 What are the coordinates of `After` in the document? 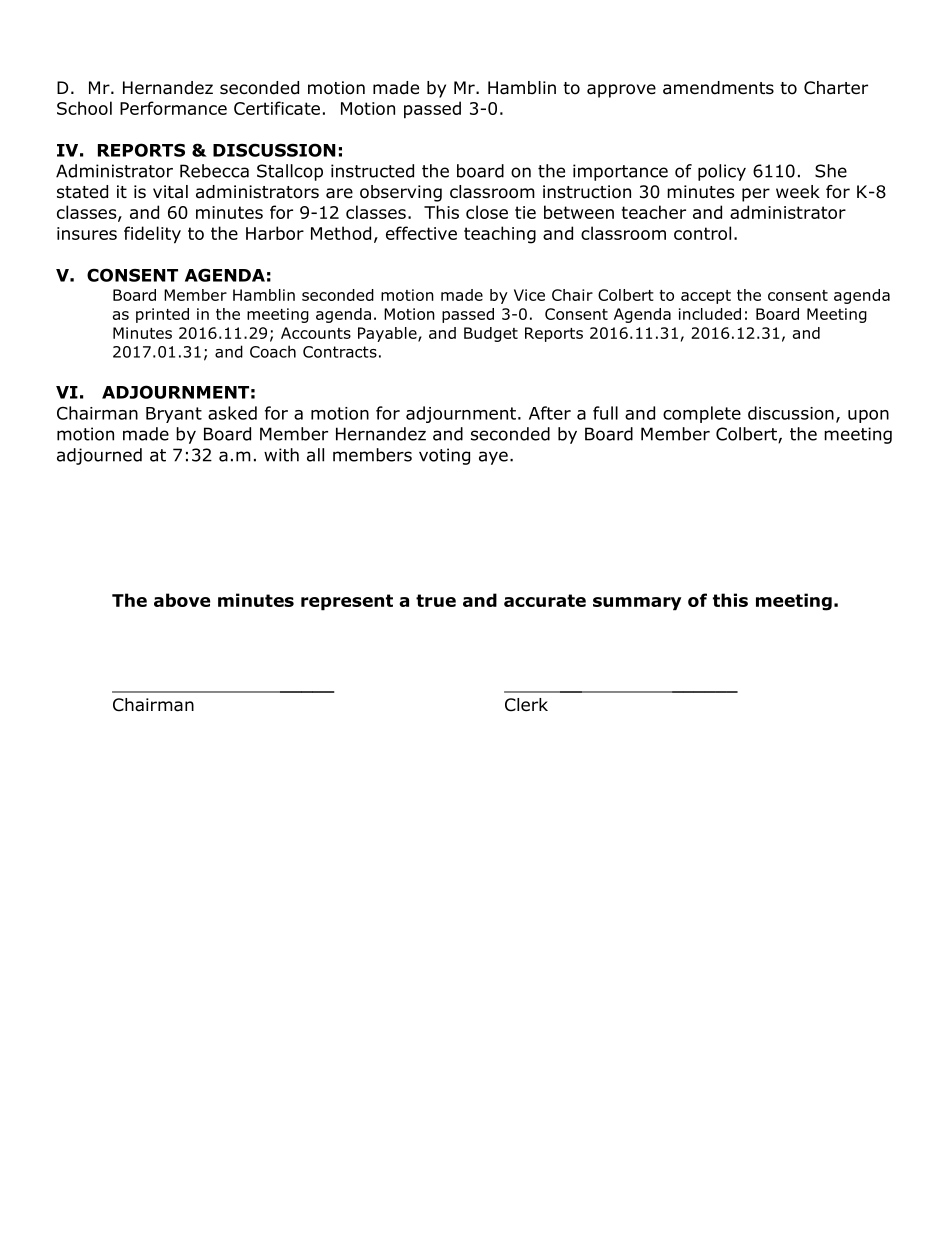 It's located at (550, 413).
